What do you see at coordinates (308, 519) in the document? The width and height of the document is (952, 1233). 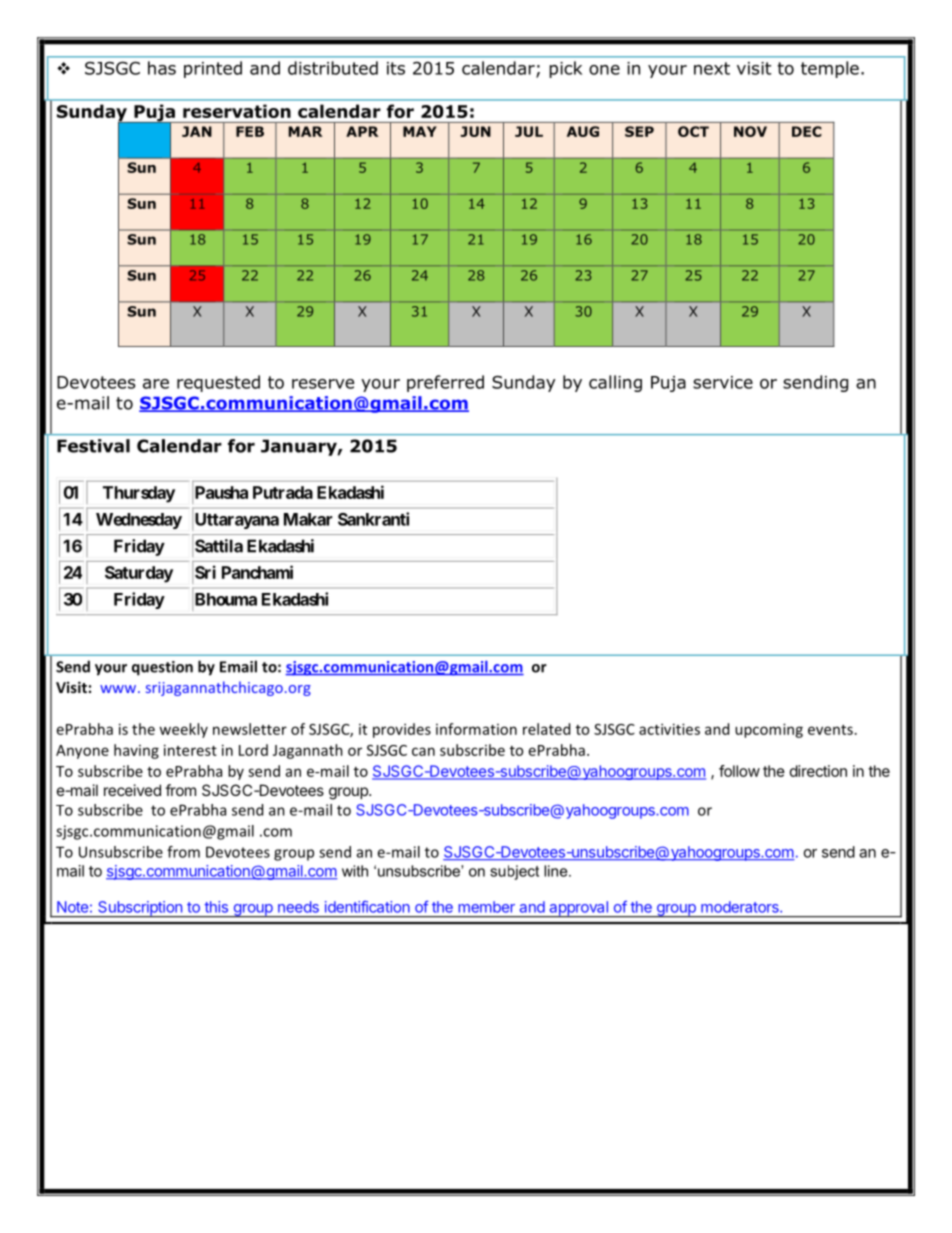 I see `Makar` at bounding box center [308, 519].
